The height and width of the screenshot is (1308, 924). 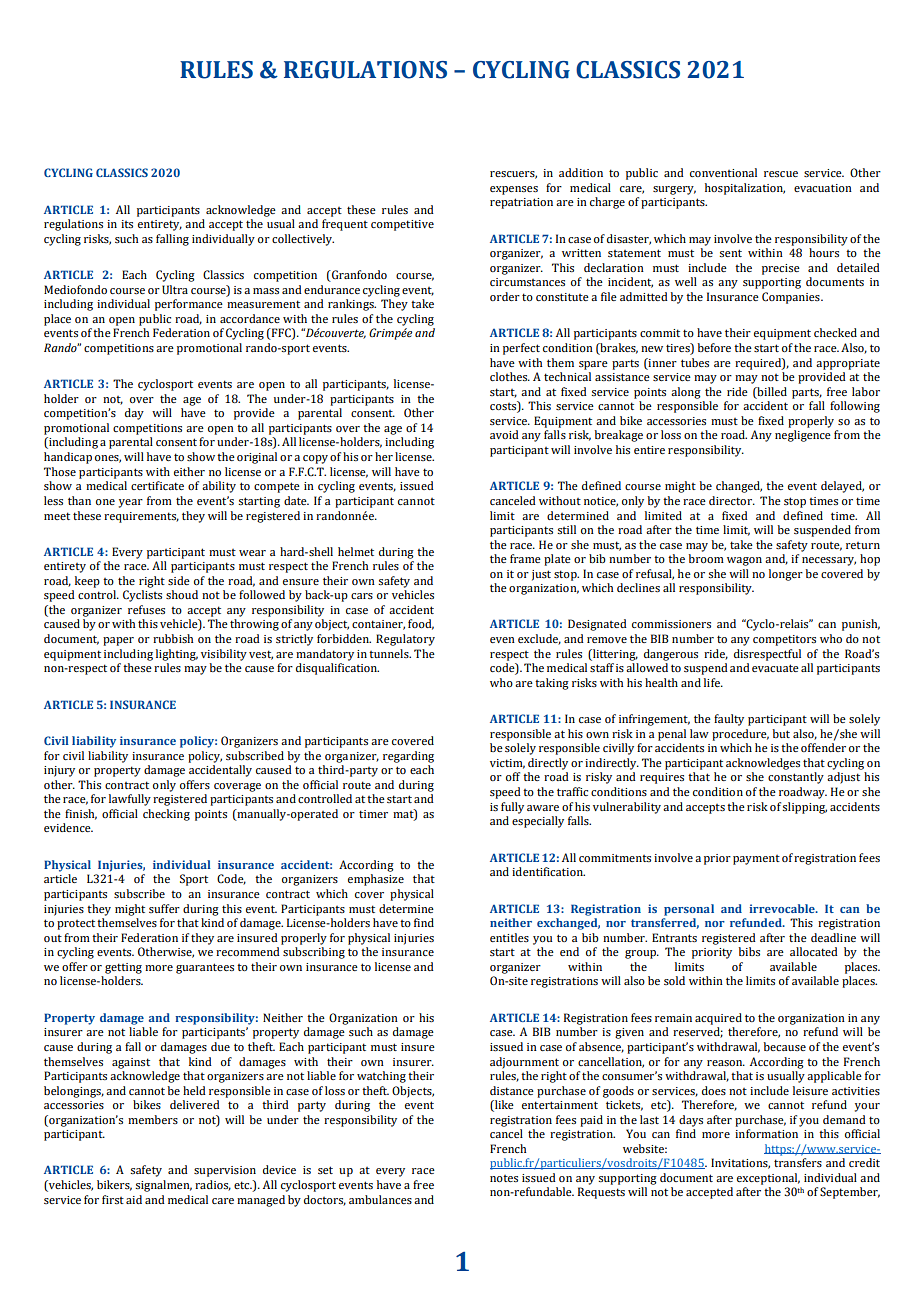 I want to click on year, so click(x=131, y=503).
